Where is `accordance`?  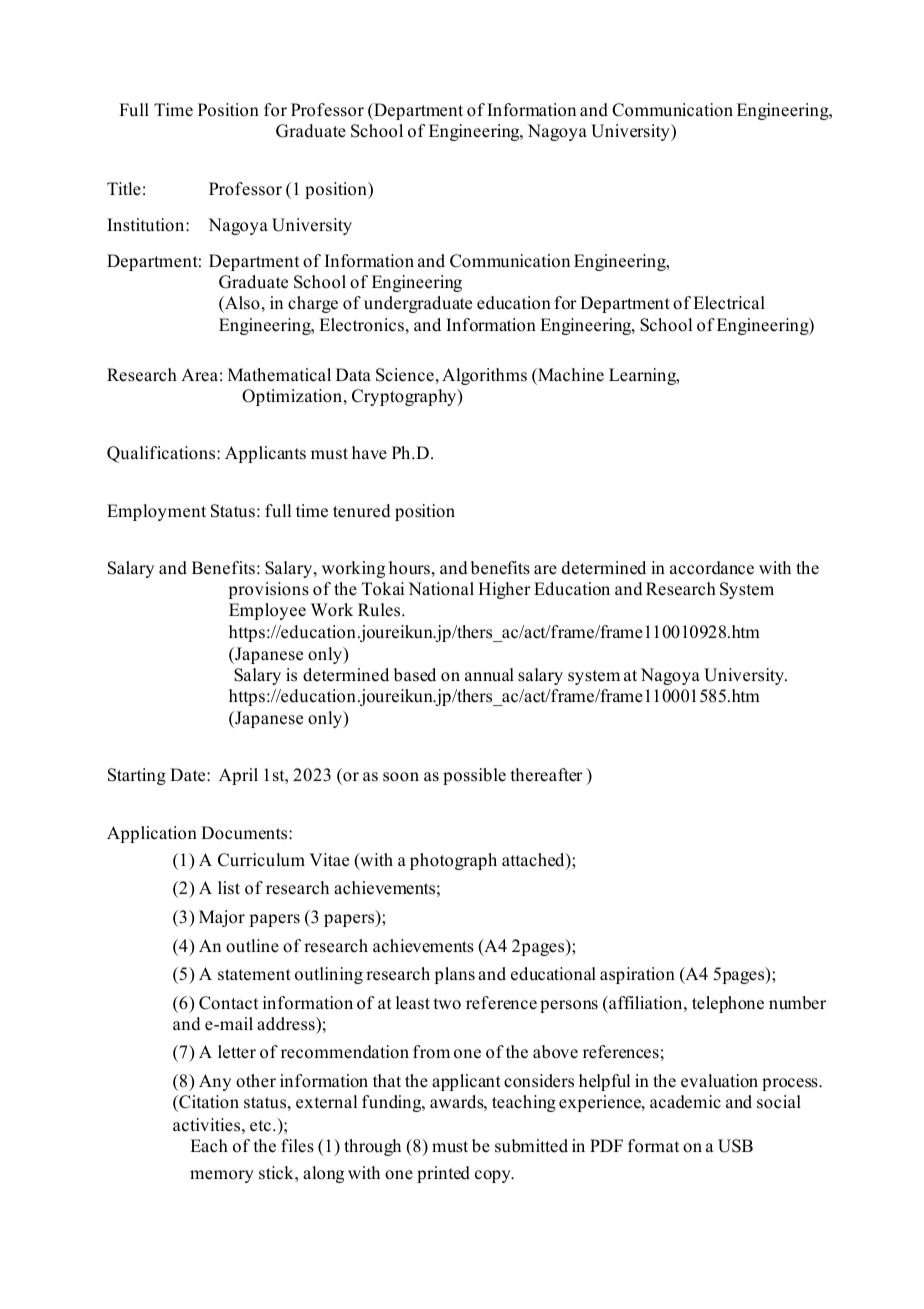
accordance is located at coordinates (712, 568).
